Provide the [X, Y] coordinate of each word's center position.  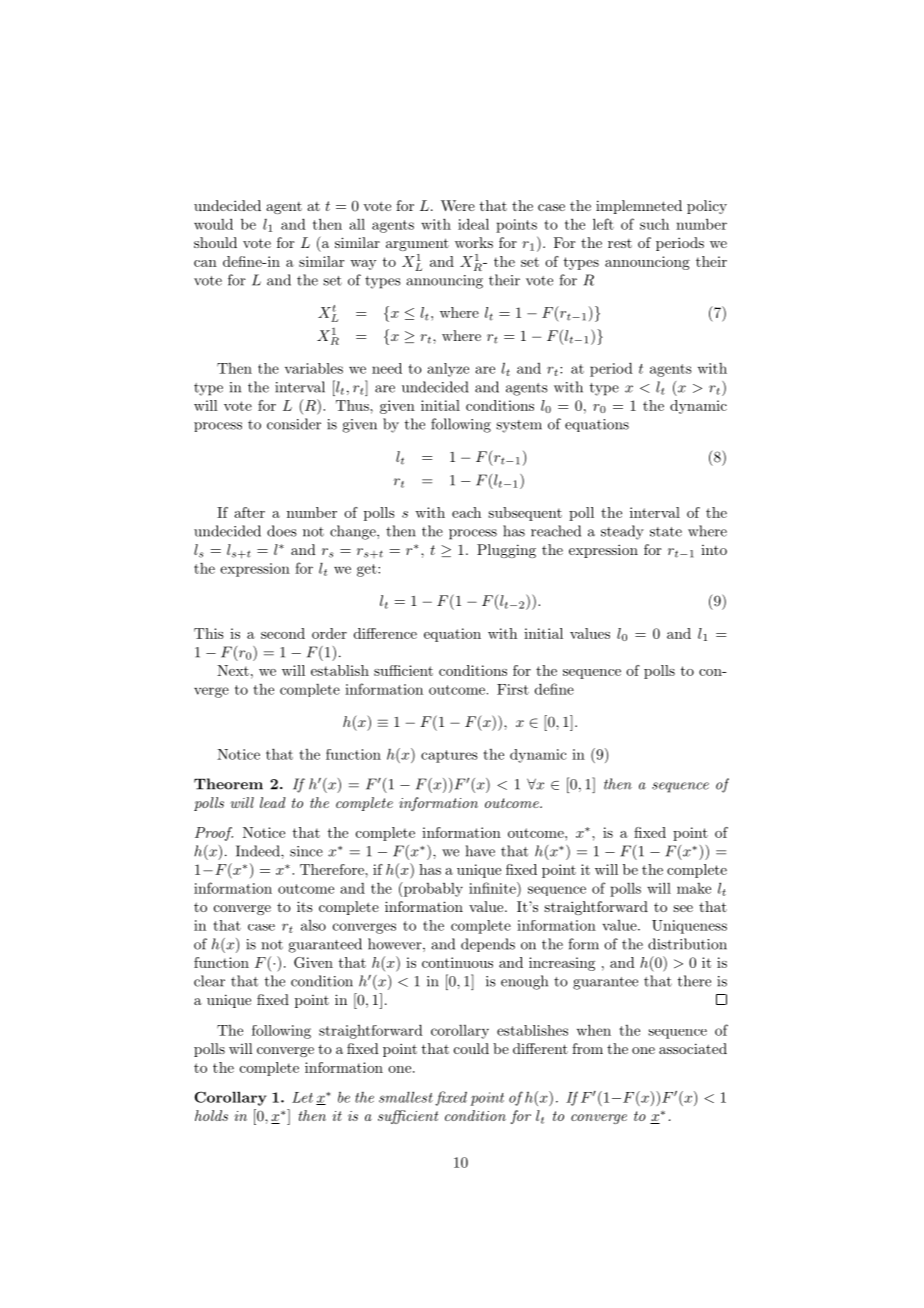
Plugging [506, 551]
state [666, 532]
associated [693, 1048]
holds [211, 1115]
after [249, 512]
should [215, 242]
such [654, 224]
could [471, 1048]
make [694, 888]
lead [273, 802]
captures [449, 756]
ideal [473, 224]
